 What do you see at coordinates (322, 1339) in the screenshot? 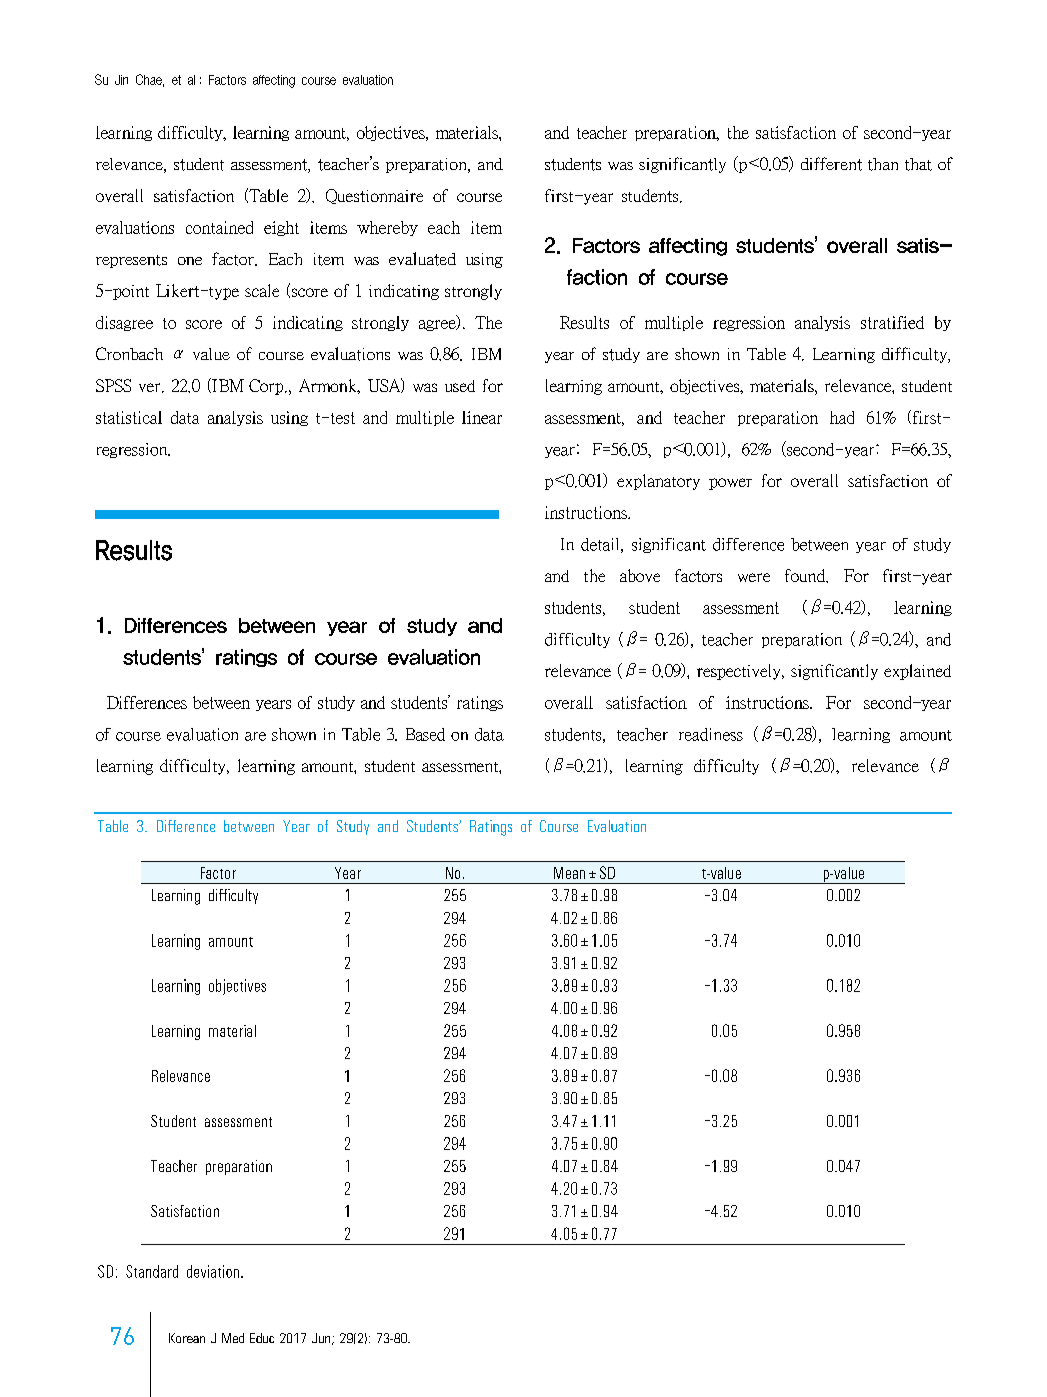
I see `Jun` at bounding box center [322, 1339].
